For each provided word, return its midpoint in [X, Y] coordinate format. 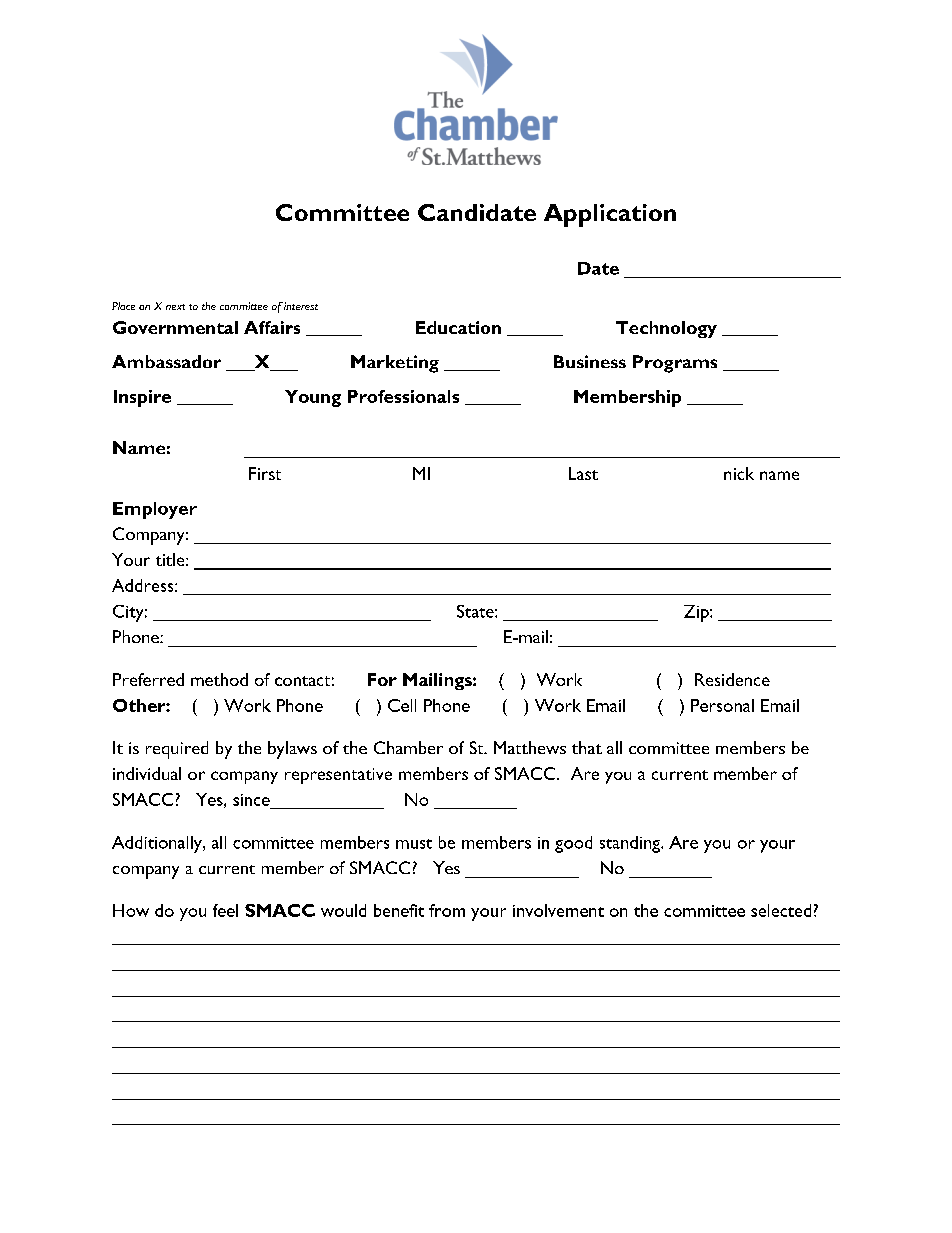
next [175, 307]
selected [781, 910]
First [265, 473]
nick [739, 473]
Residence [732, 679]
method [219, 679]
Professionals [403, 396]
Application [610, 215]
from [447, 910]
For [382, 679]
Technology [666, 329]
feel [225, 910]
